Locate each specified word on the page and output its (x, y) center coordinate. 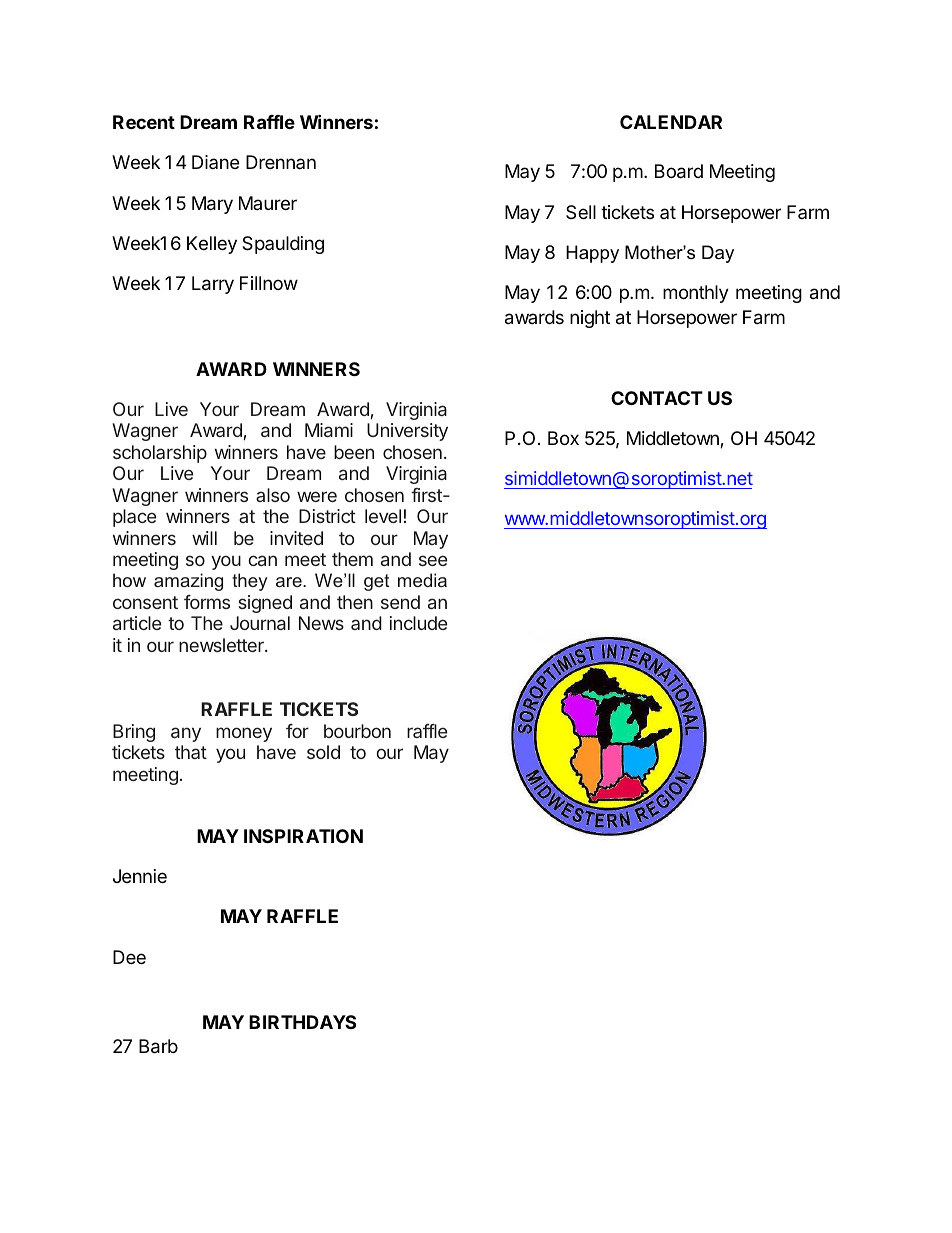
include (418, 623)
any (186, 734)
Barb (158, 1046)
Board (679, 171)
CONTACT (657, 398)
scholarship (160, 454)
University (407, 432)
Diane (215, 162)
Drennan (281, 162)
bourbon (357, 731)
